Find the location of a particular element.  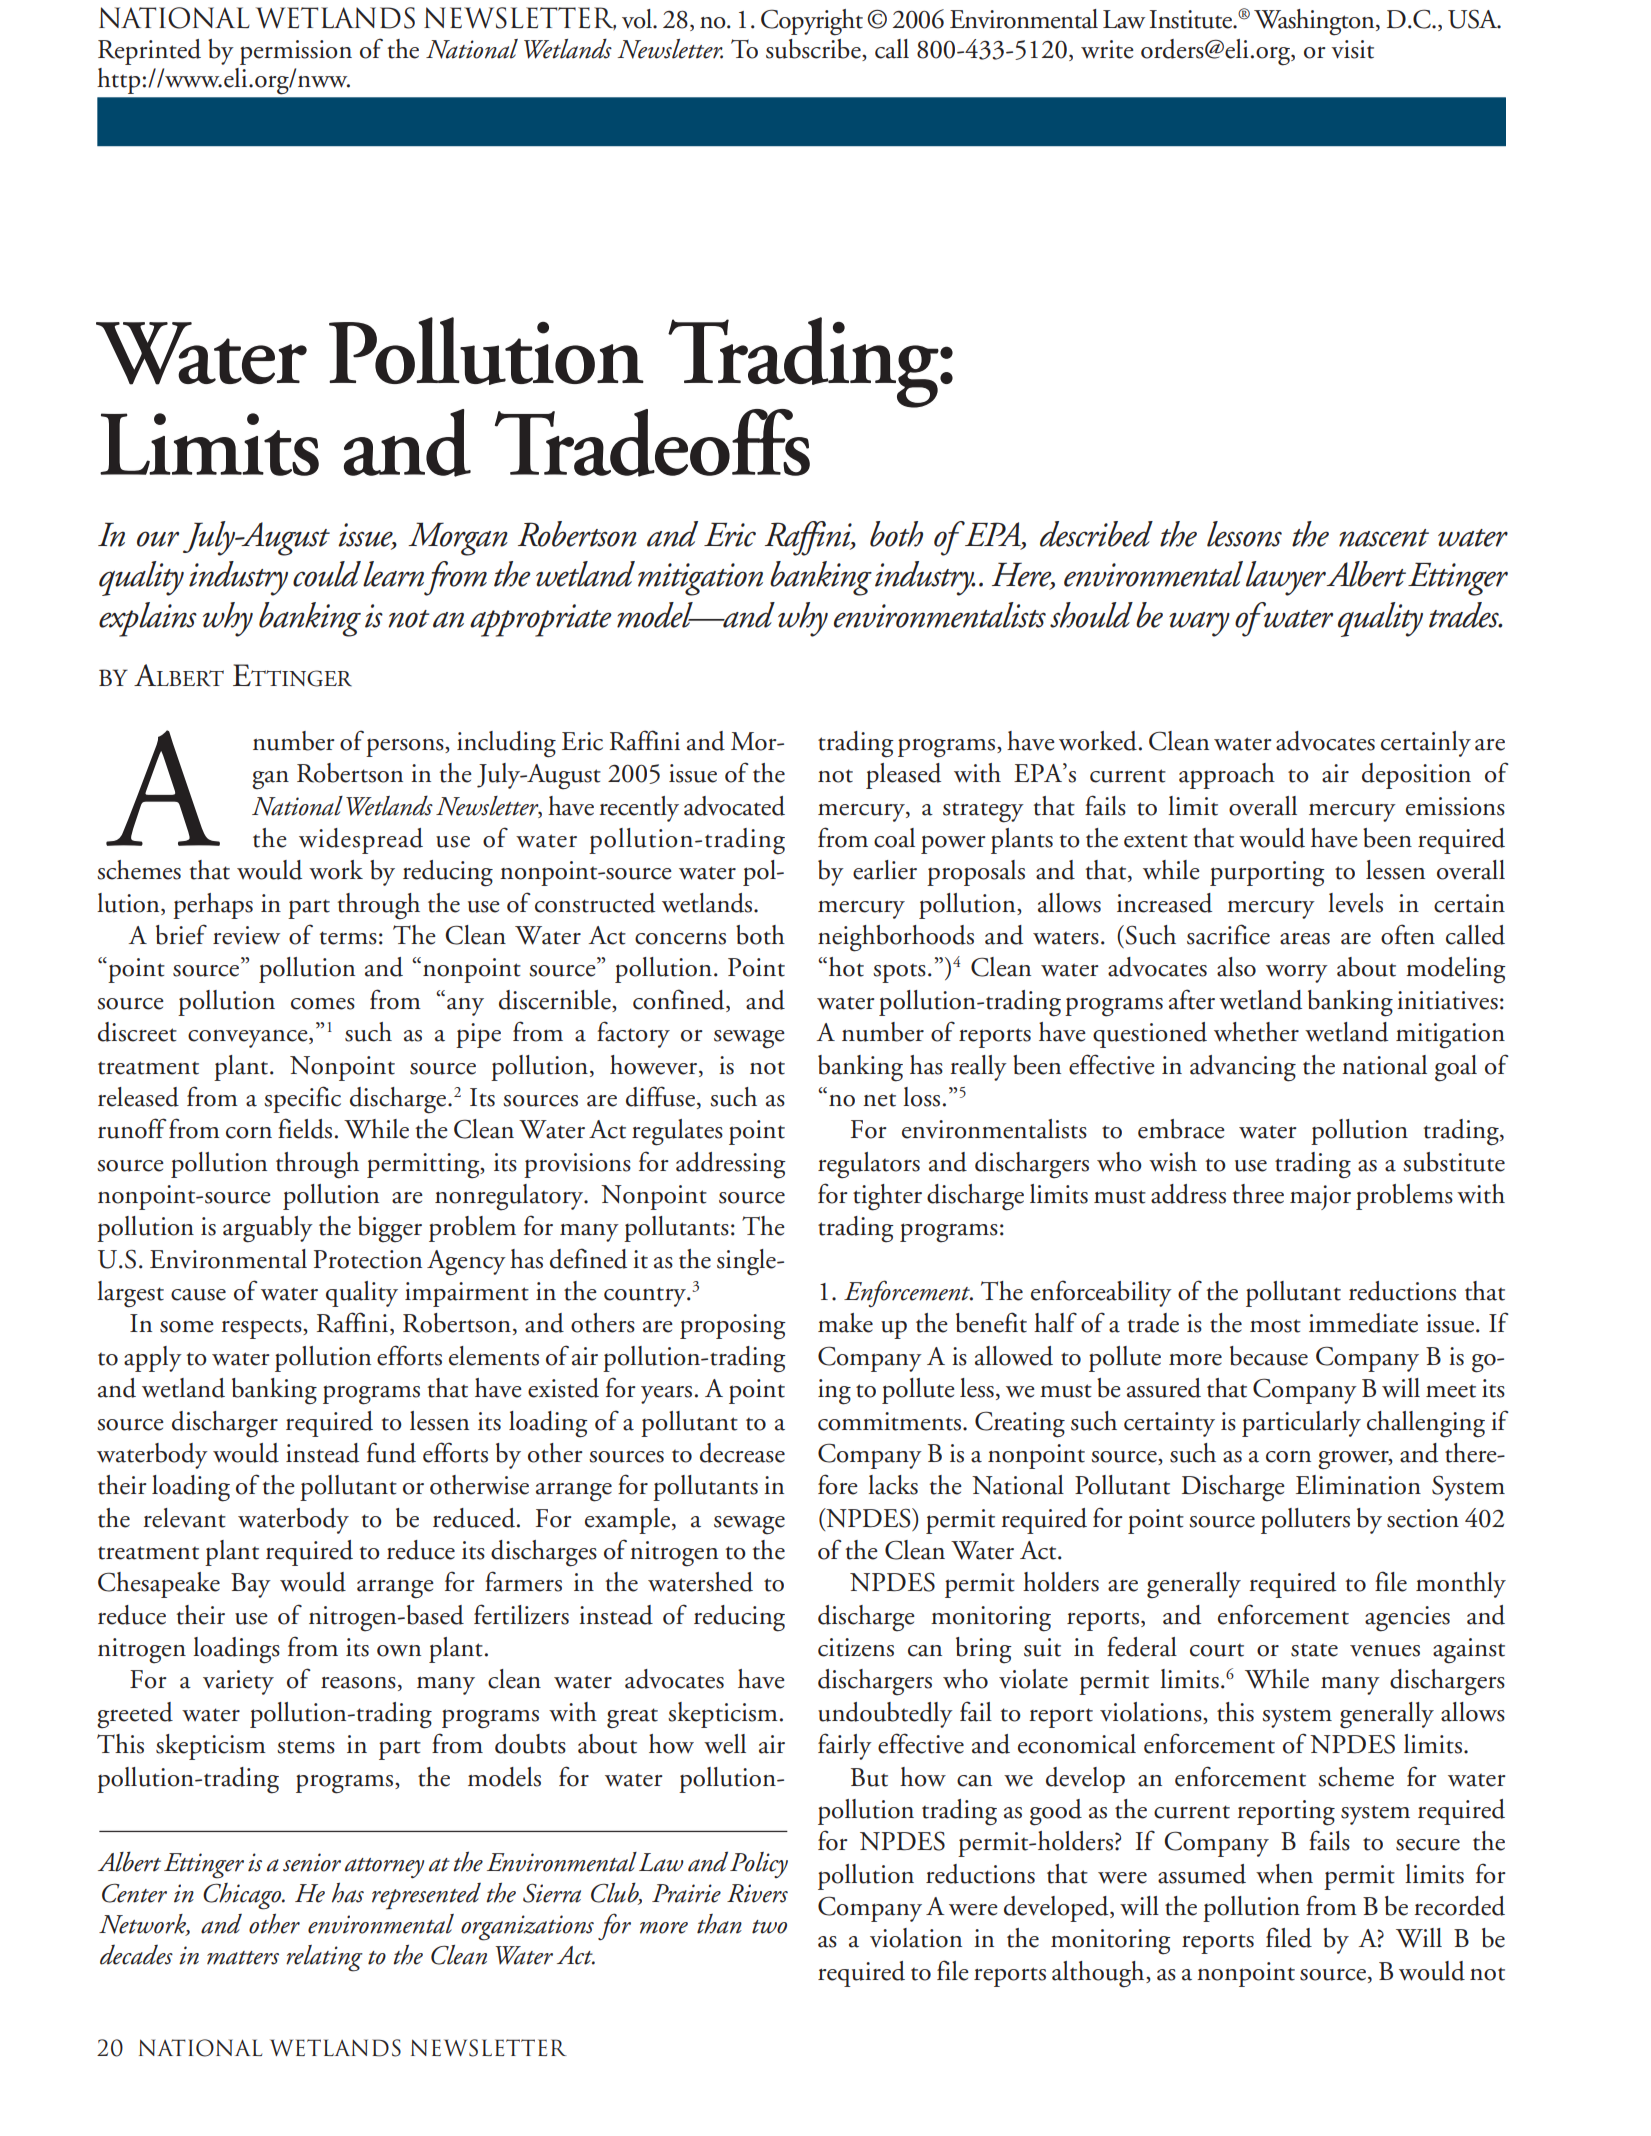

worry is located at coordinates (1297, 974).
